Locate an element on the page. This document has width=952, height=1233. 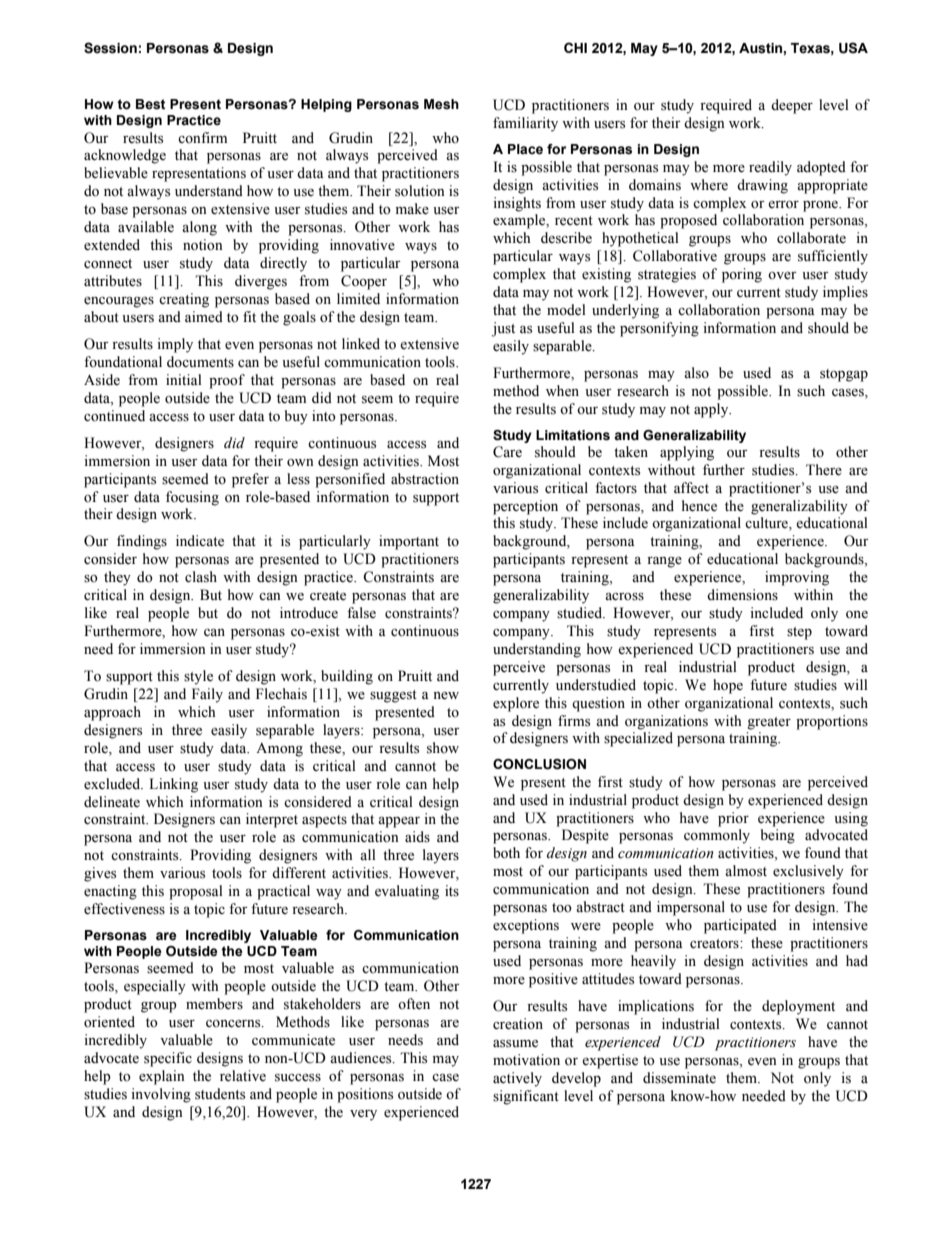
important is located at coordinates (409, 542).
